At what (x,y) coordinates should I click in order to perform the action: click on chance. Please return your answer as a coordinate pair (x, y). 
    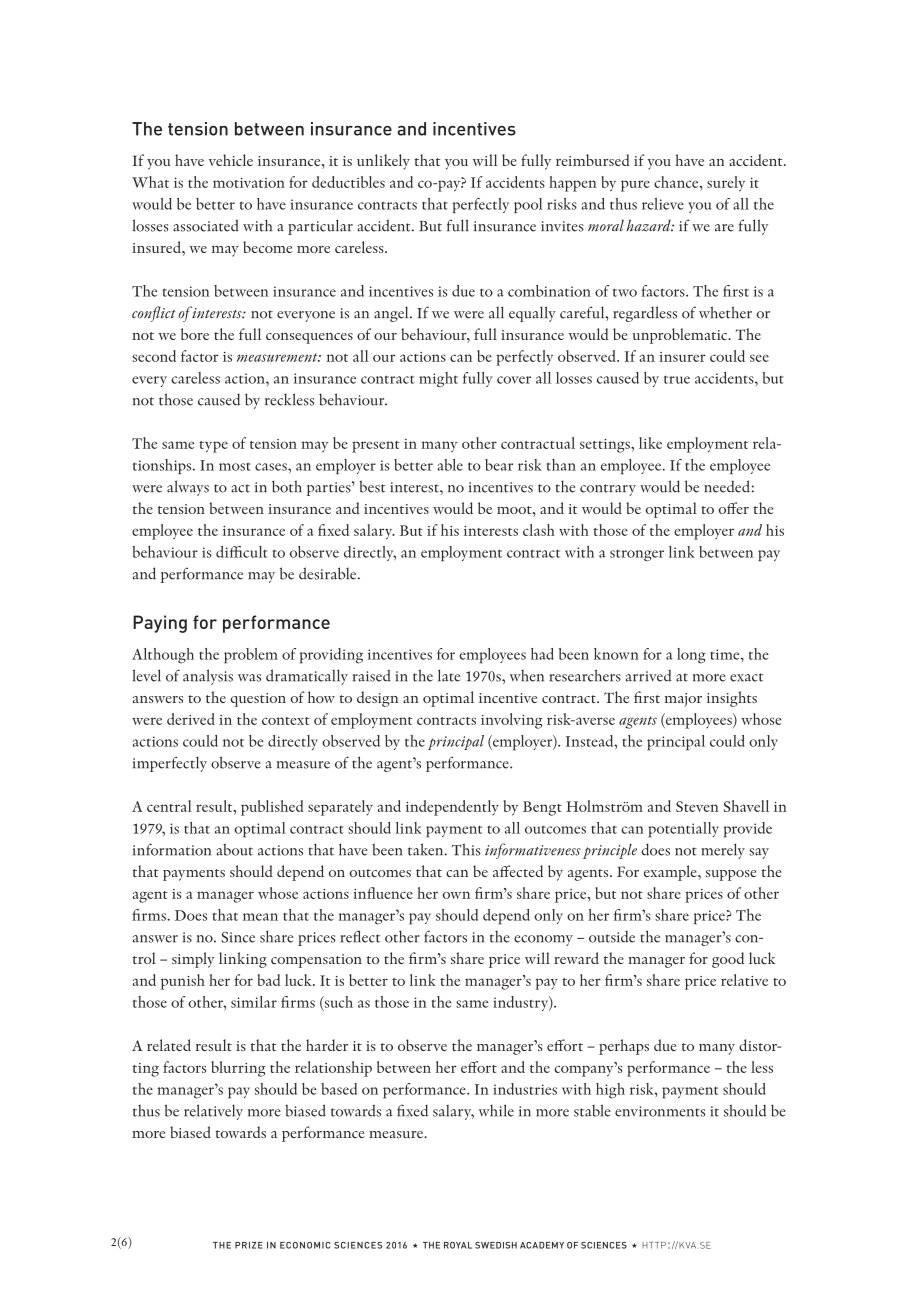
    Looking at the image, I should click on (677, 182).
